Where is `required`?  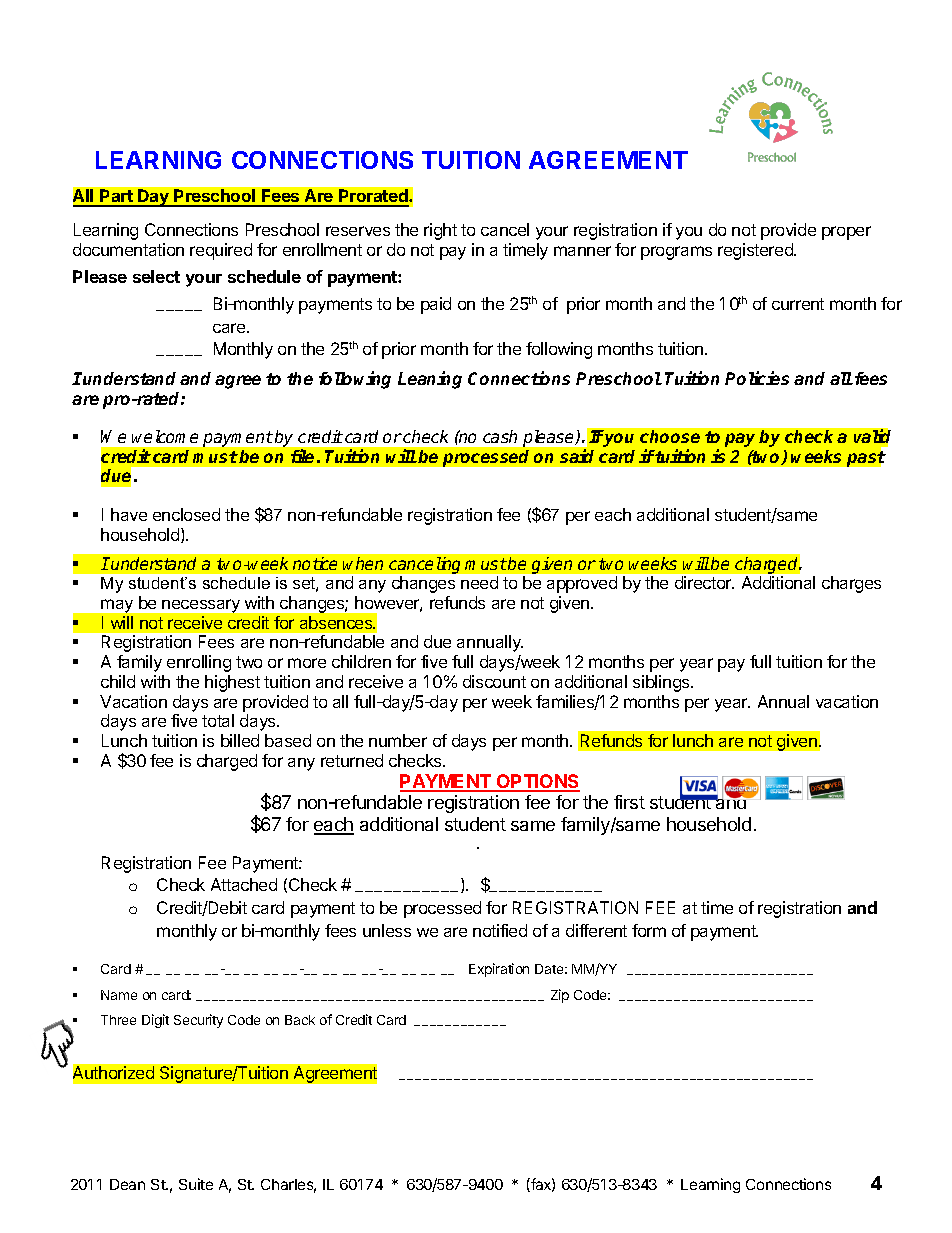
required is located at coordinates (221, 251).
